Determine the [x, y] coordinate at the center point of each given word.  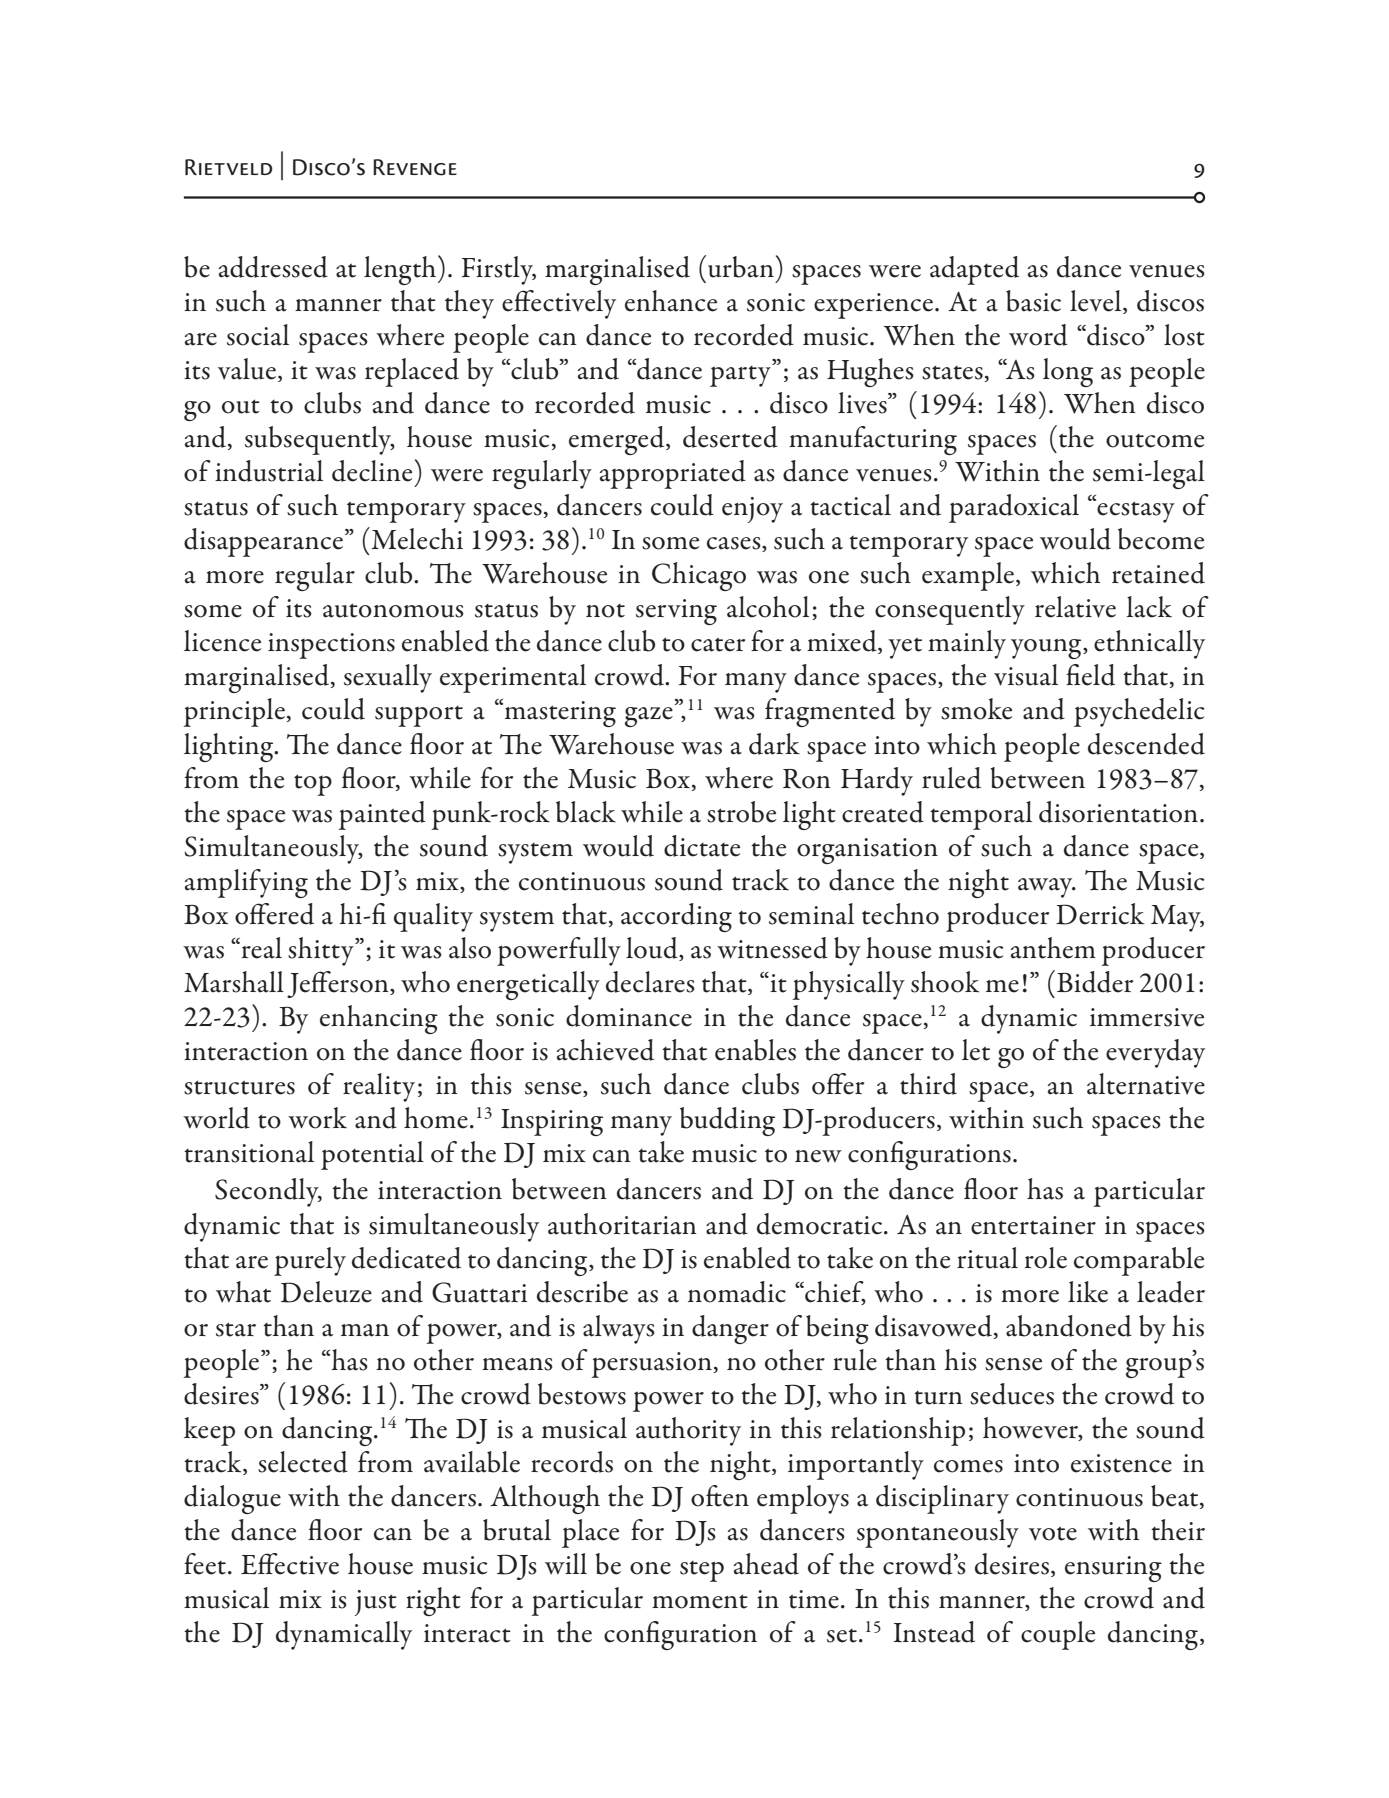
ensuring [1113, 1569]
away [1046, 888]
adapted [974, 270]
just [376, 1603]
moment [700, 1601]
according [676, 917]
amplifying [246, 883]
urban [741, 267]
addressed [273, 267]
